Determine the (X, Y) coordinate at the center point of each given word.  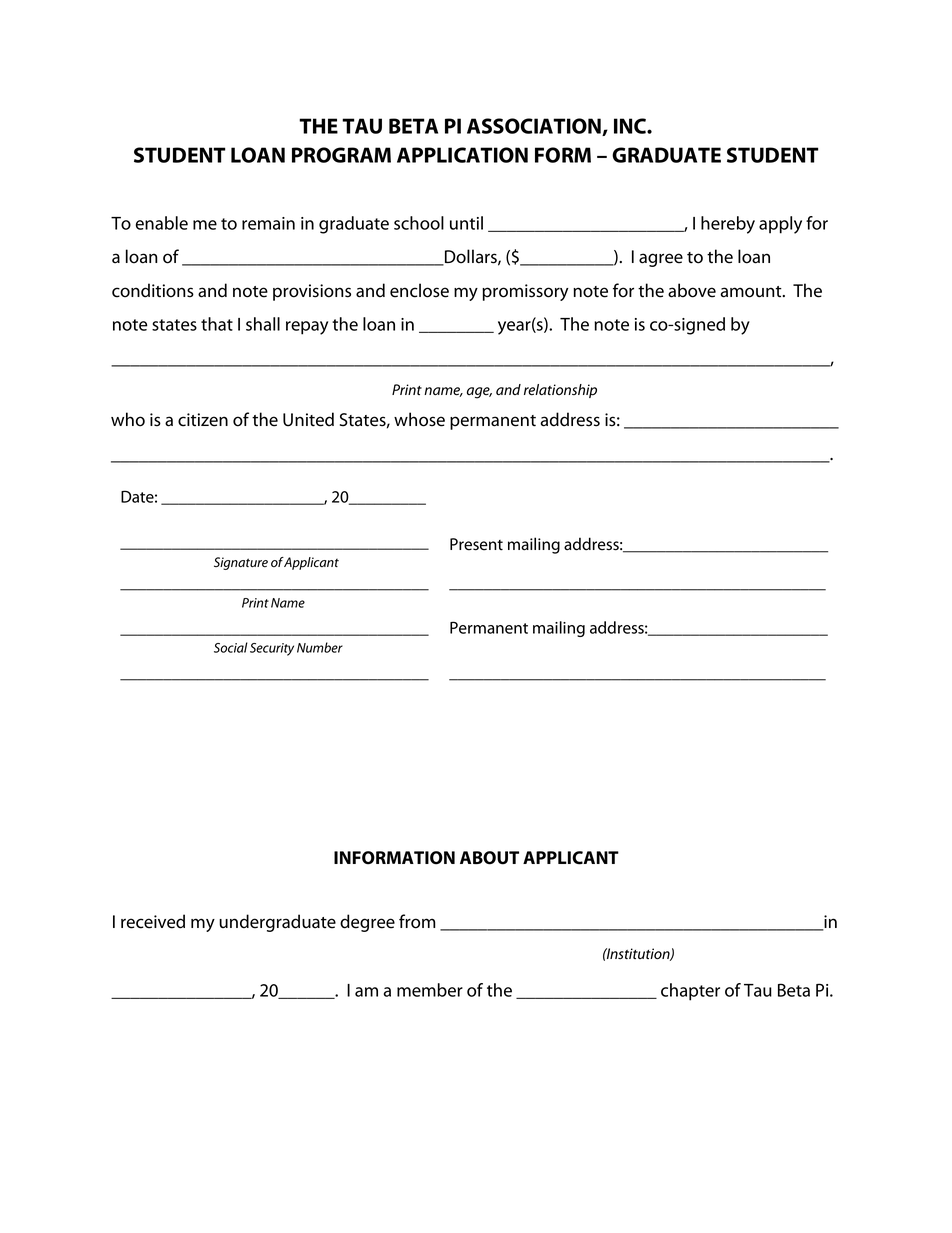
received (153, 921)
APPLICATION (462, 155)
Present (476, 544)
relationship (560, 391)
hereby (728, 225)
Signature (241, 563)
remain (268, 223)
